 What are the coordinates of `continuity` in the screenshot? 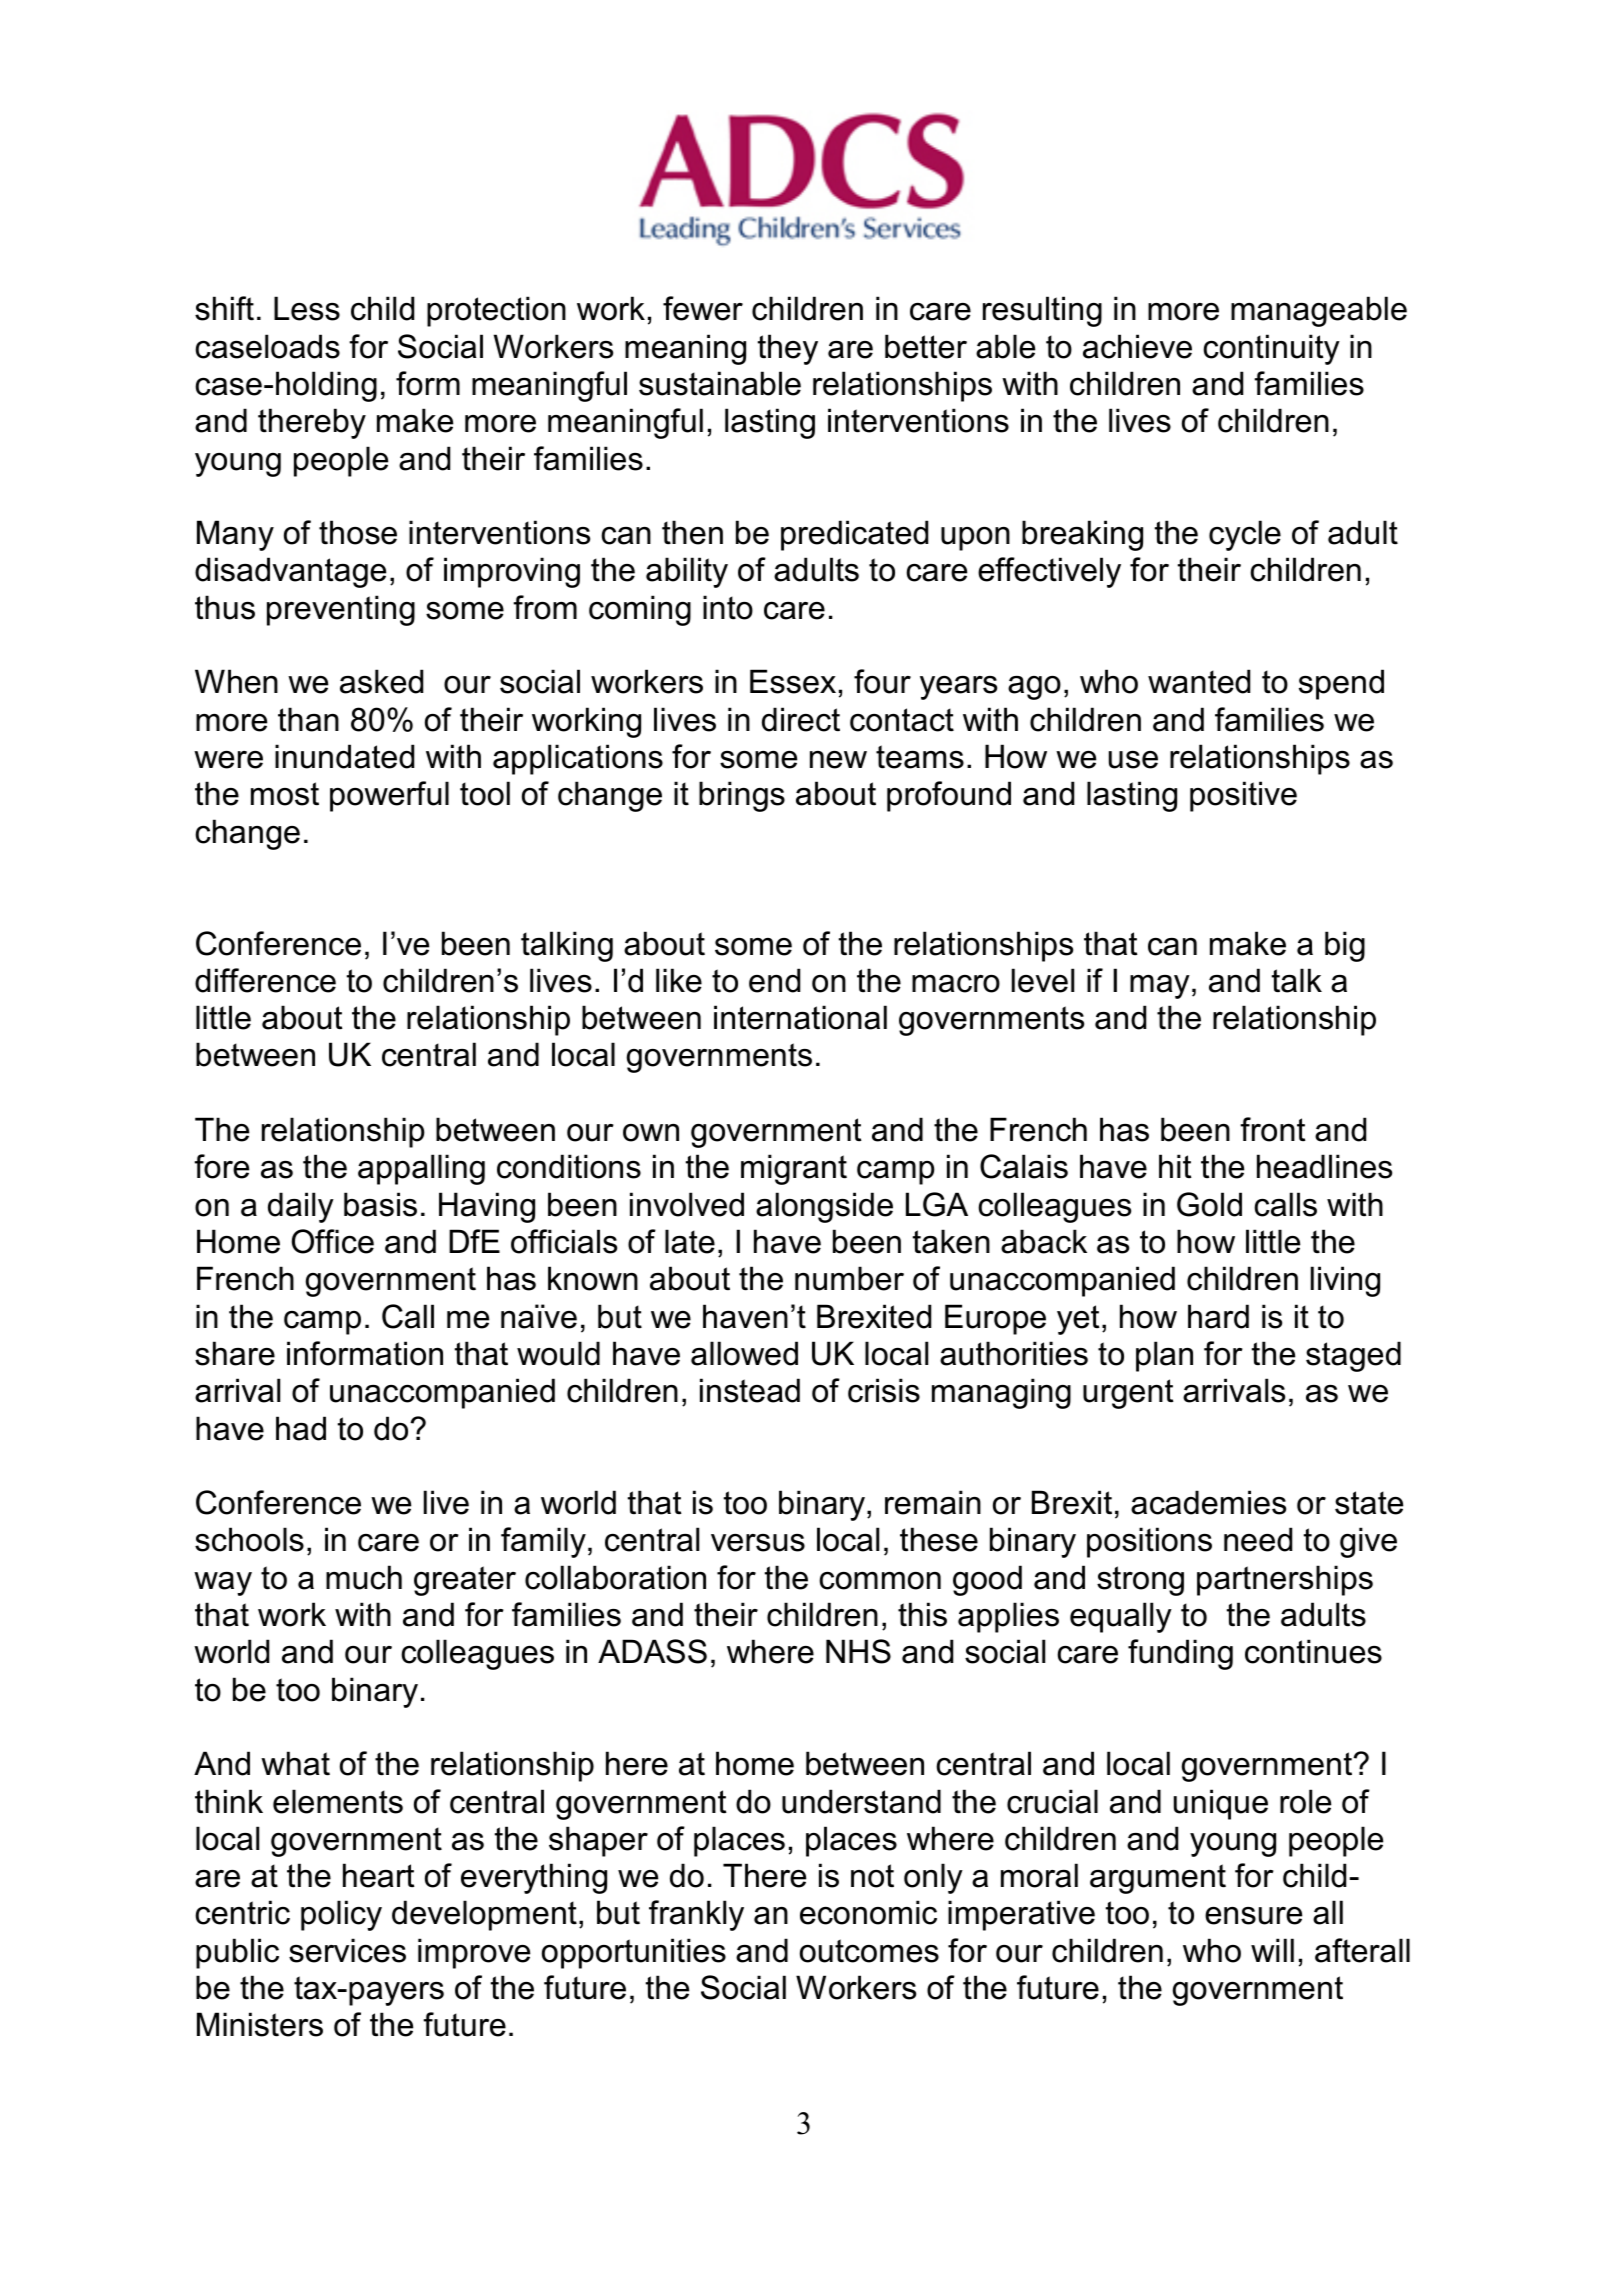 It's located at (1271, 349).
